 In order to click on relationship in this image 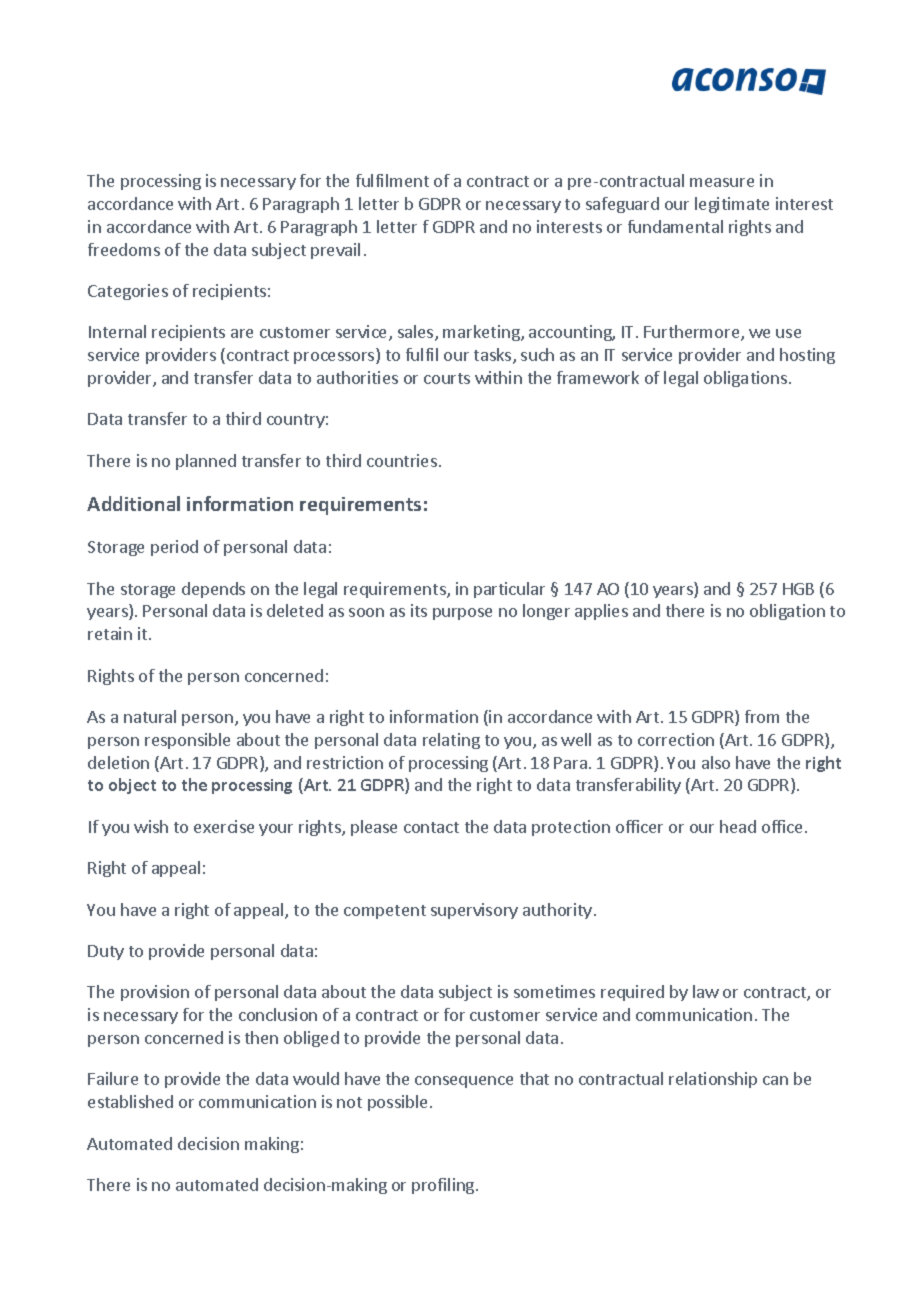, I will do `click(713, 1080)`.
